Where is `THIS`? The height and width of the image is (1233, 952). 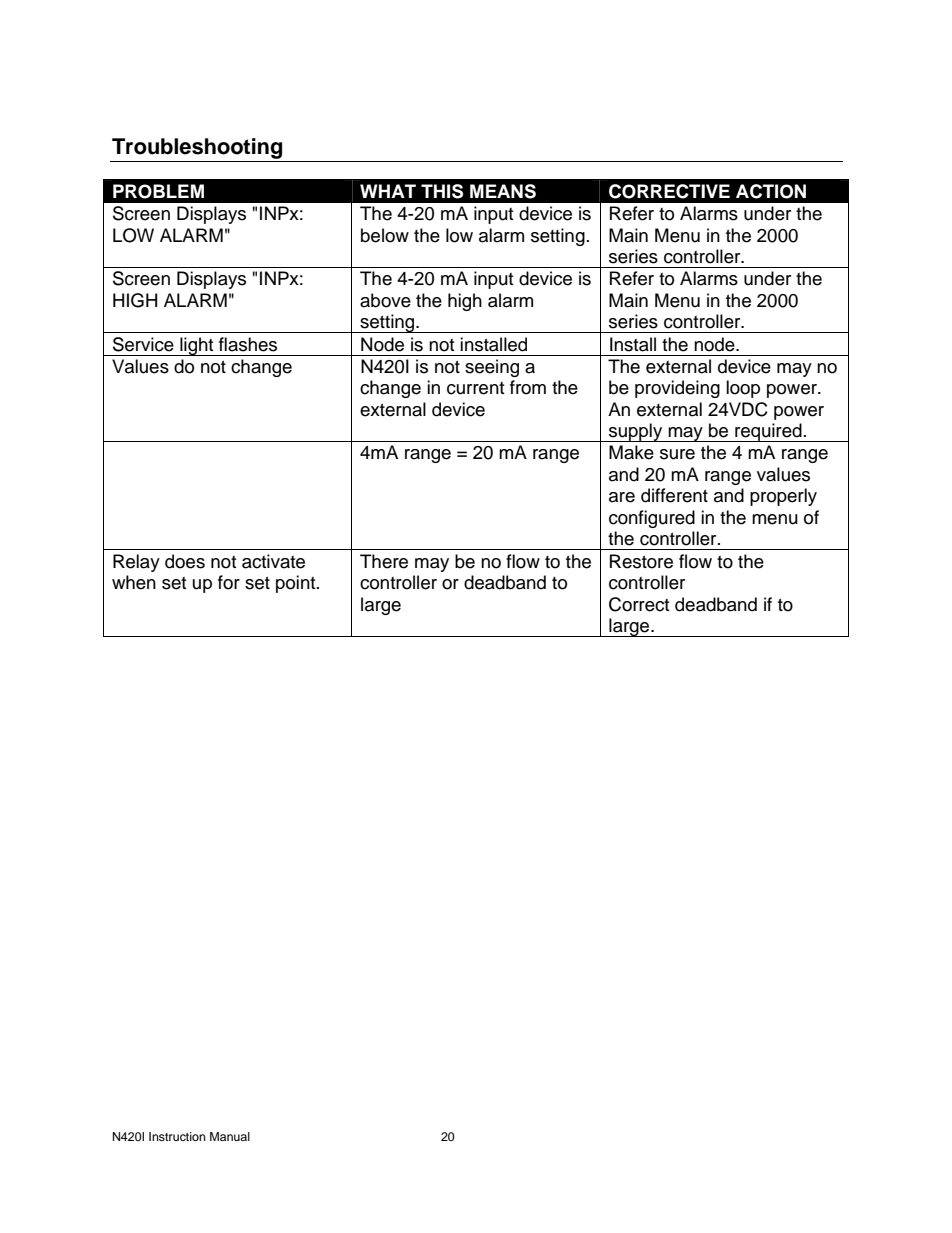 THIS is located at coordinates (442, 191).
